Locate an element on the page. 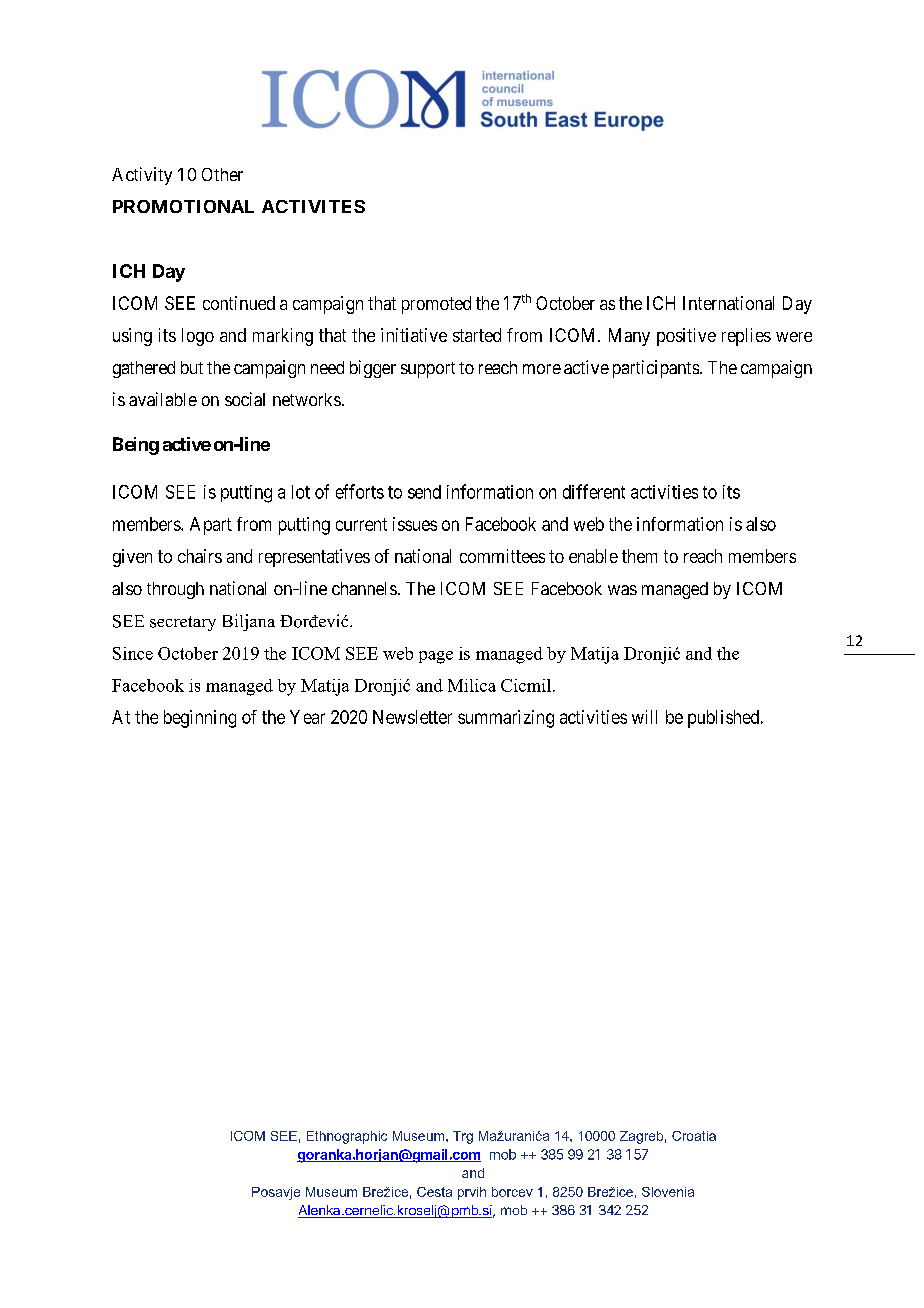  send is located at coordinates (424, 492).
